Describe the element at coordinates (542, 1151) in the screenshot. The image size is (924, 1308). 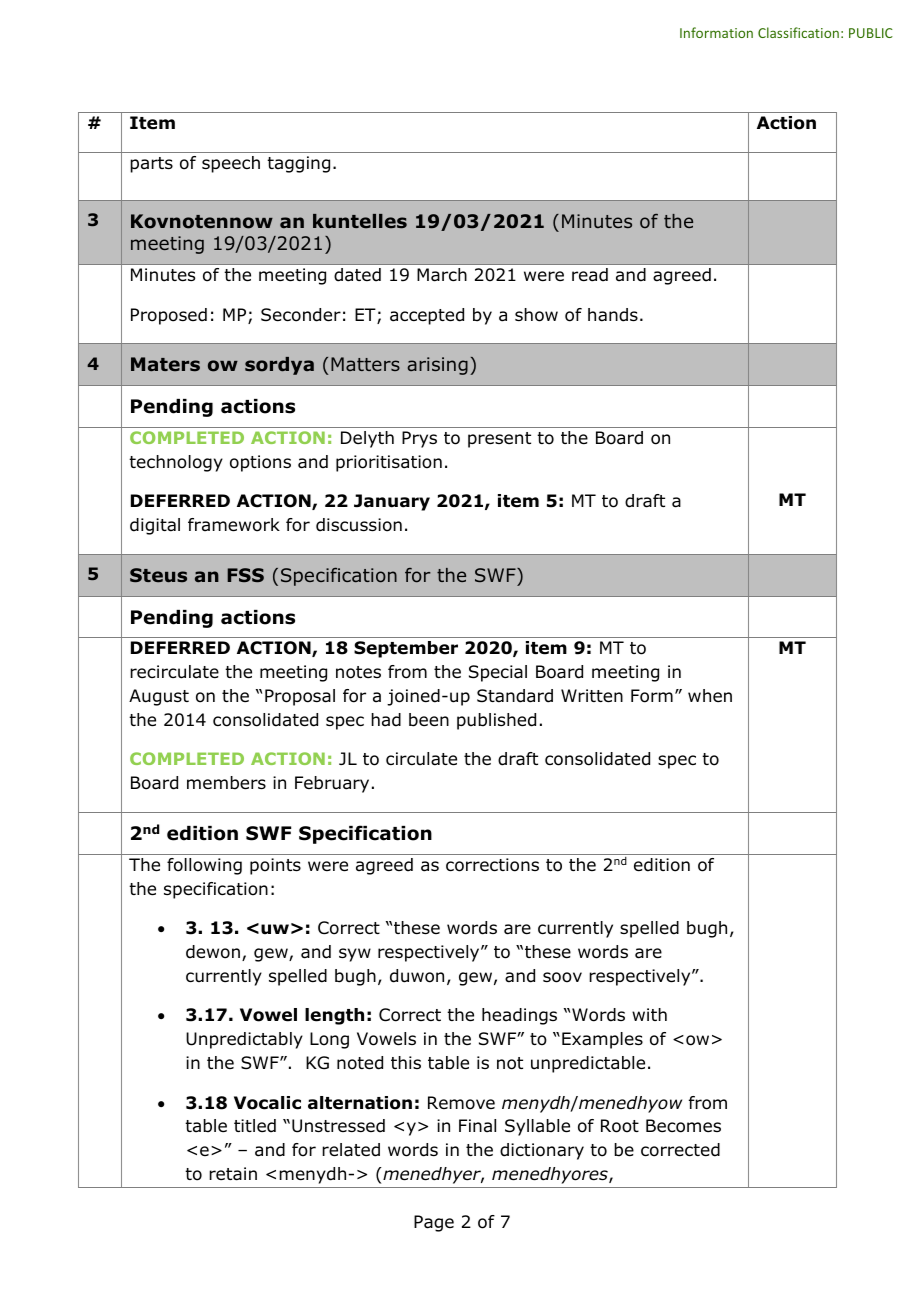
I see `dictionary` at that location.
